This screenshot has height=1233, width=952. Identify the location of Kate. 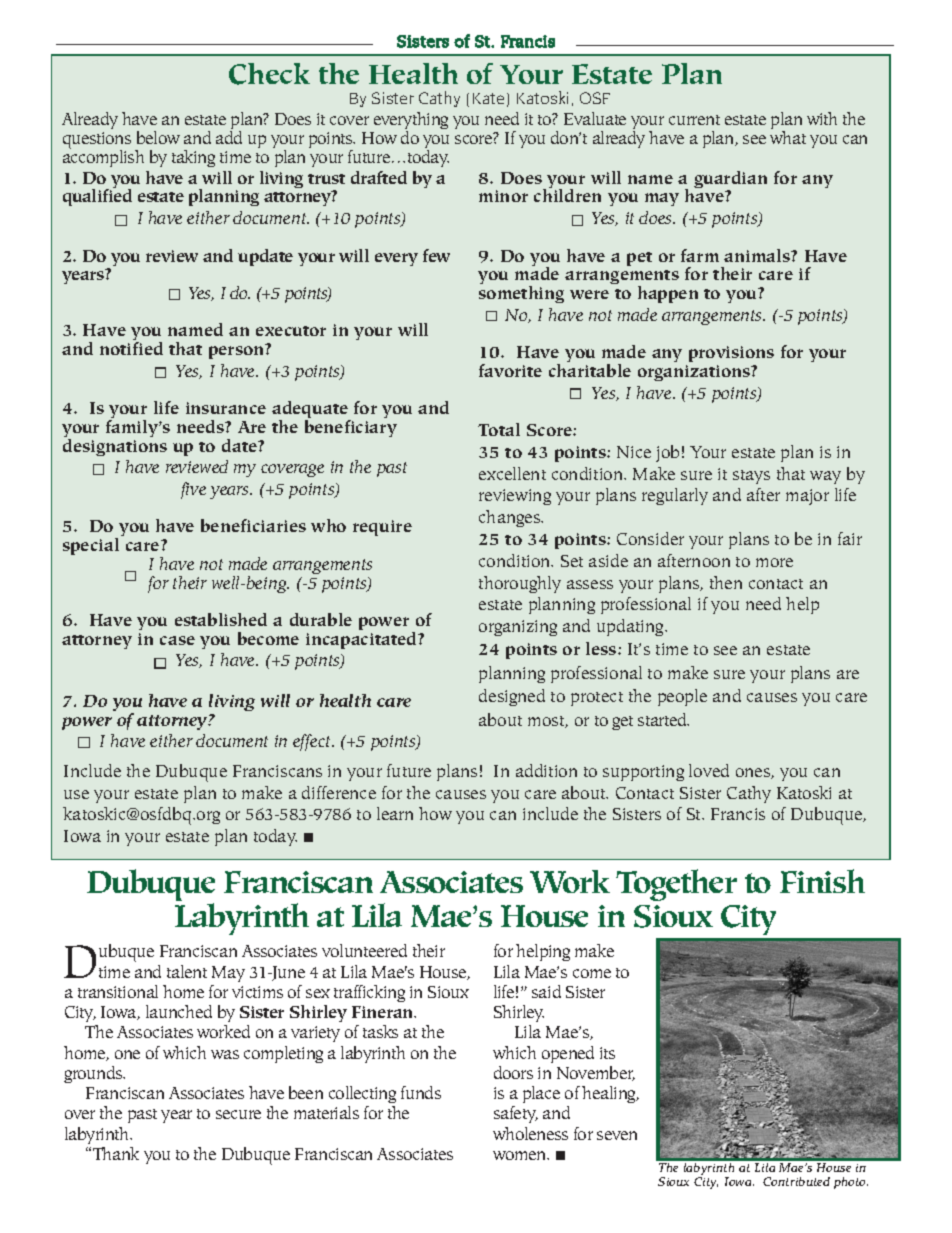
(488, 98).
